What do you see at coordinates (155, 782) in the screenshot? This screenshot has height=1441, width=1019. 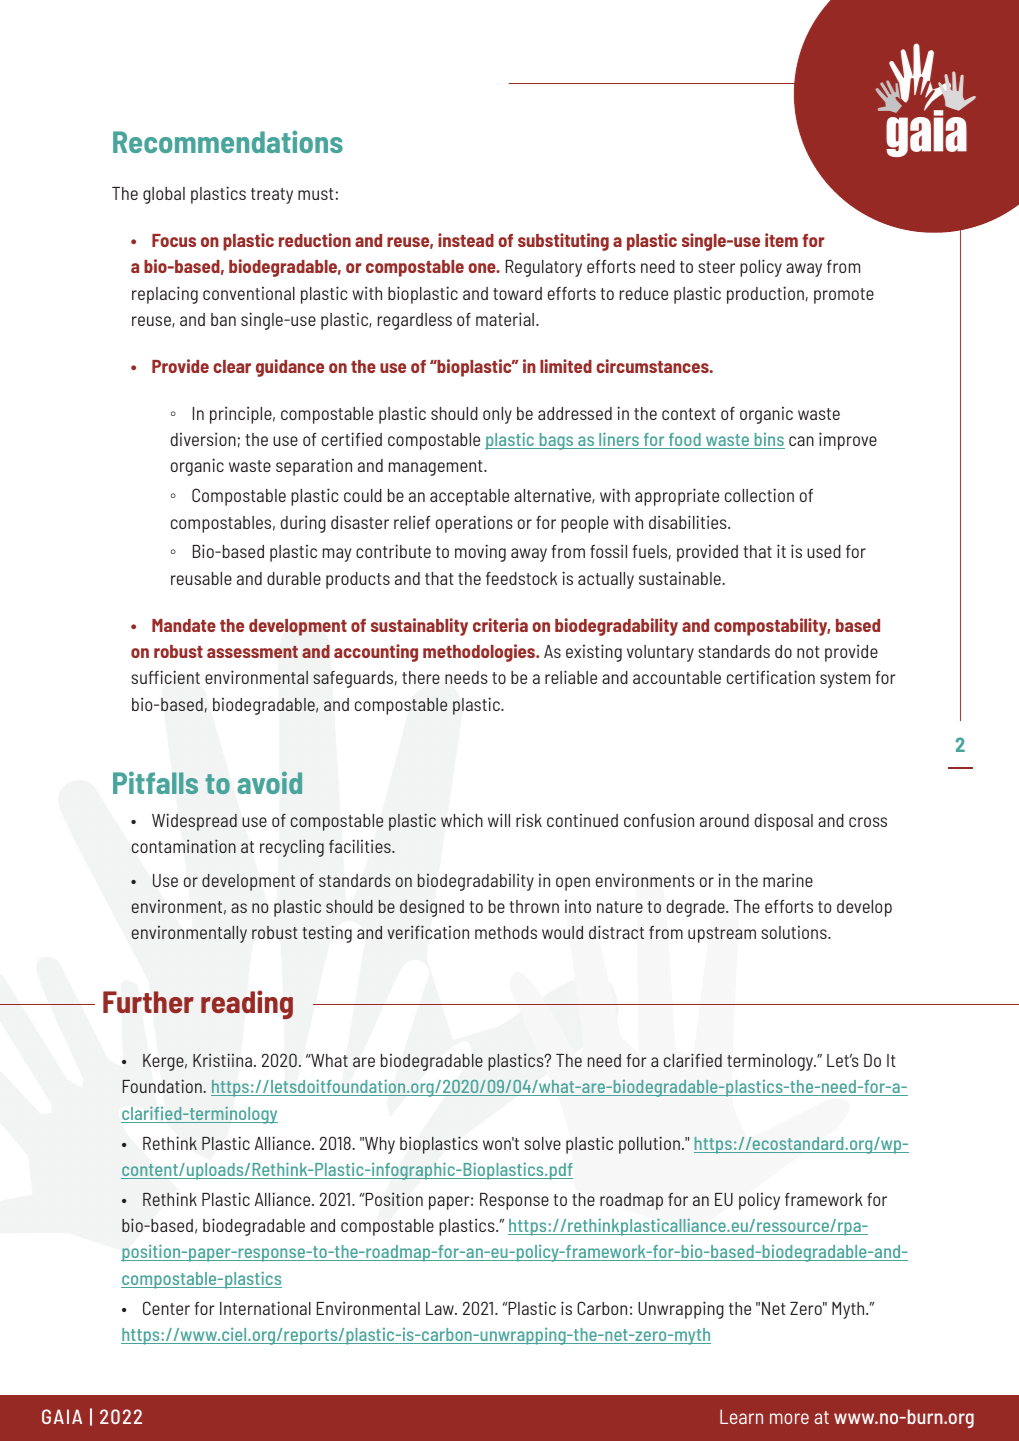 I see `Pitfalls` at bounding box center [155, 782].
